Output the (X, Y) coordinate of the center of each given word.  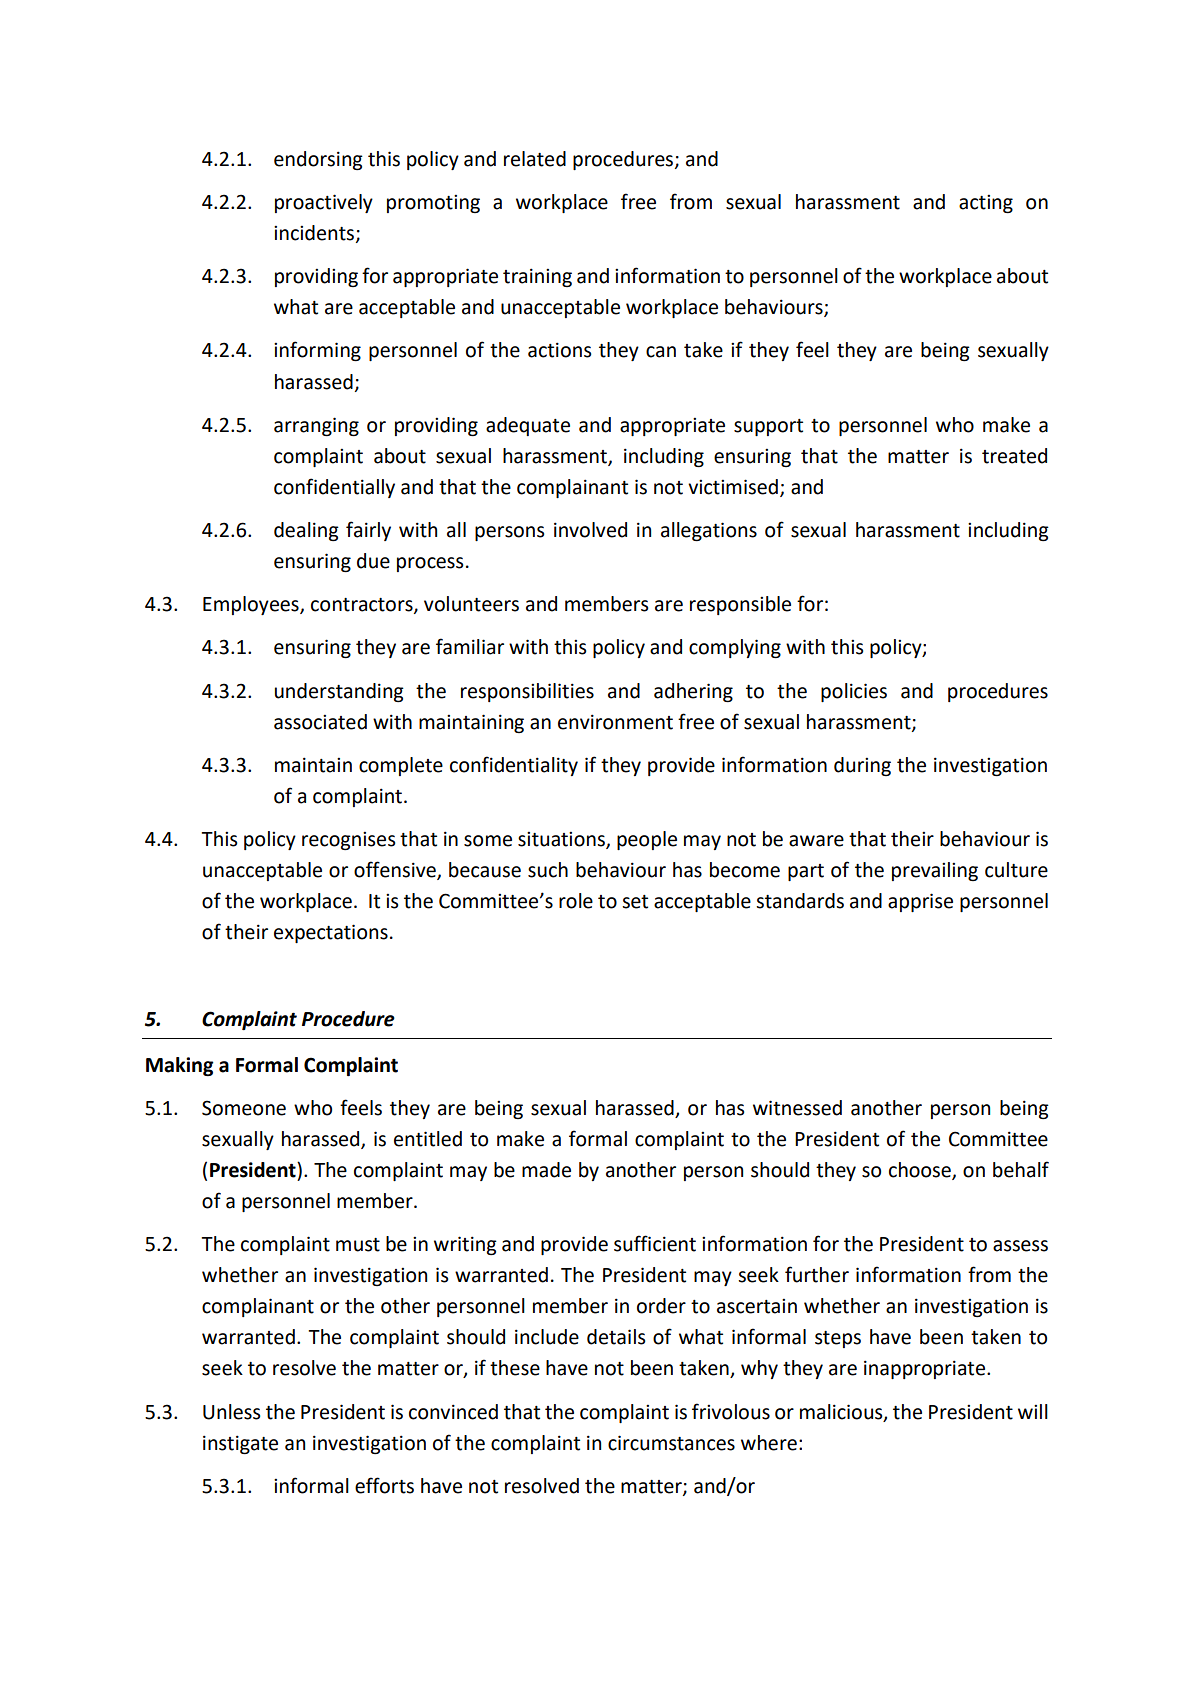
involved (590, 530)
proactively (324, 203)
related (535, 159)
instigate (240, 1444)
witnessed (797, 1108)
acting (986, 204)
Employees (252, 605)
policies (854, 692)
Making (179, 1066)
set (635, 902)
